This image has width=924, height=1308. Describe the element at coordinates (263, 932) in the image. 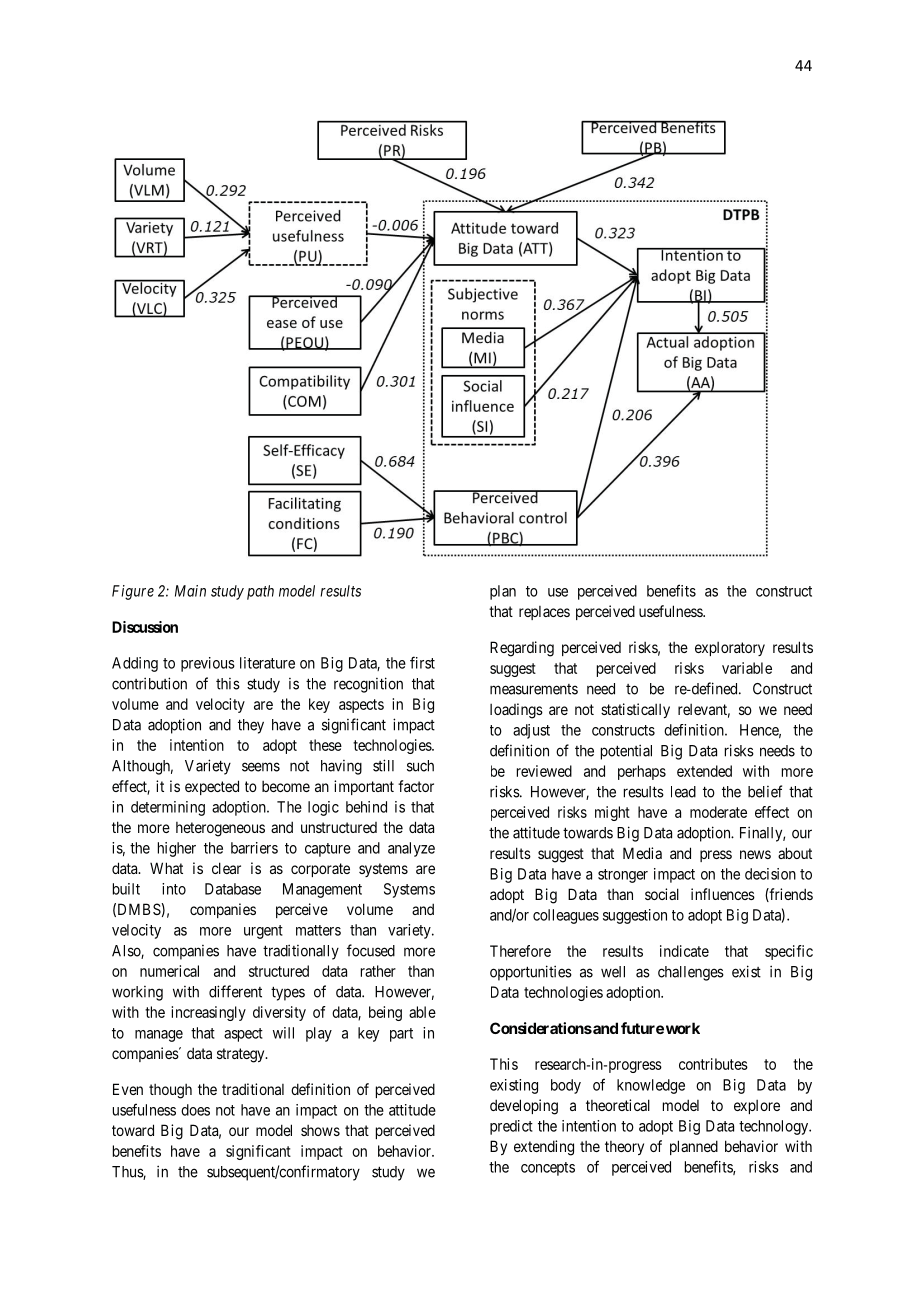

I see `urgent` at that location.
